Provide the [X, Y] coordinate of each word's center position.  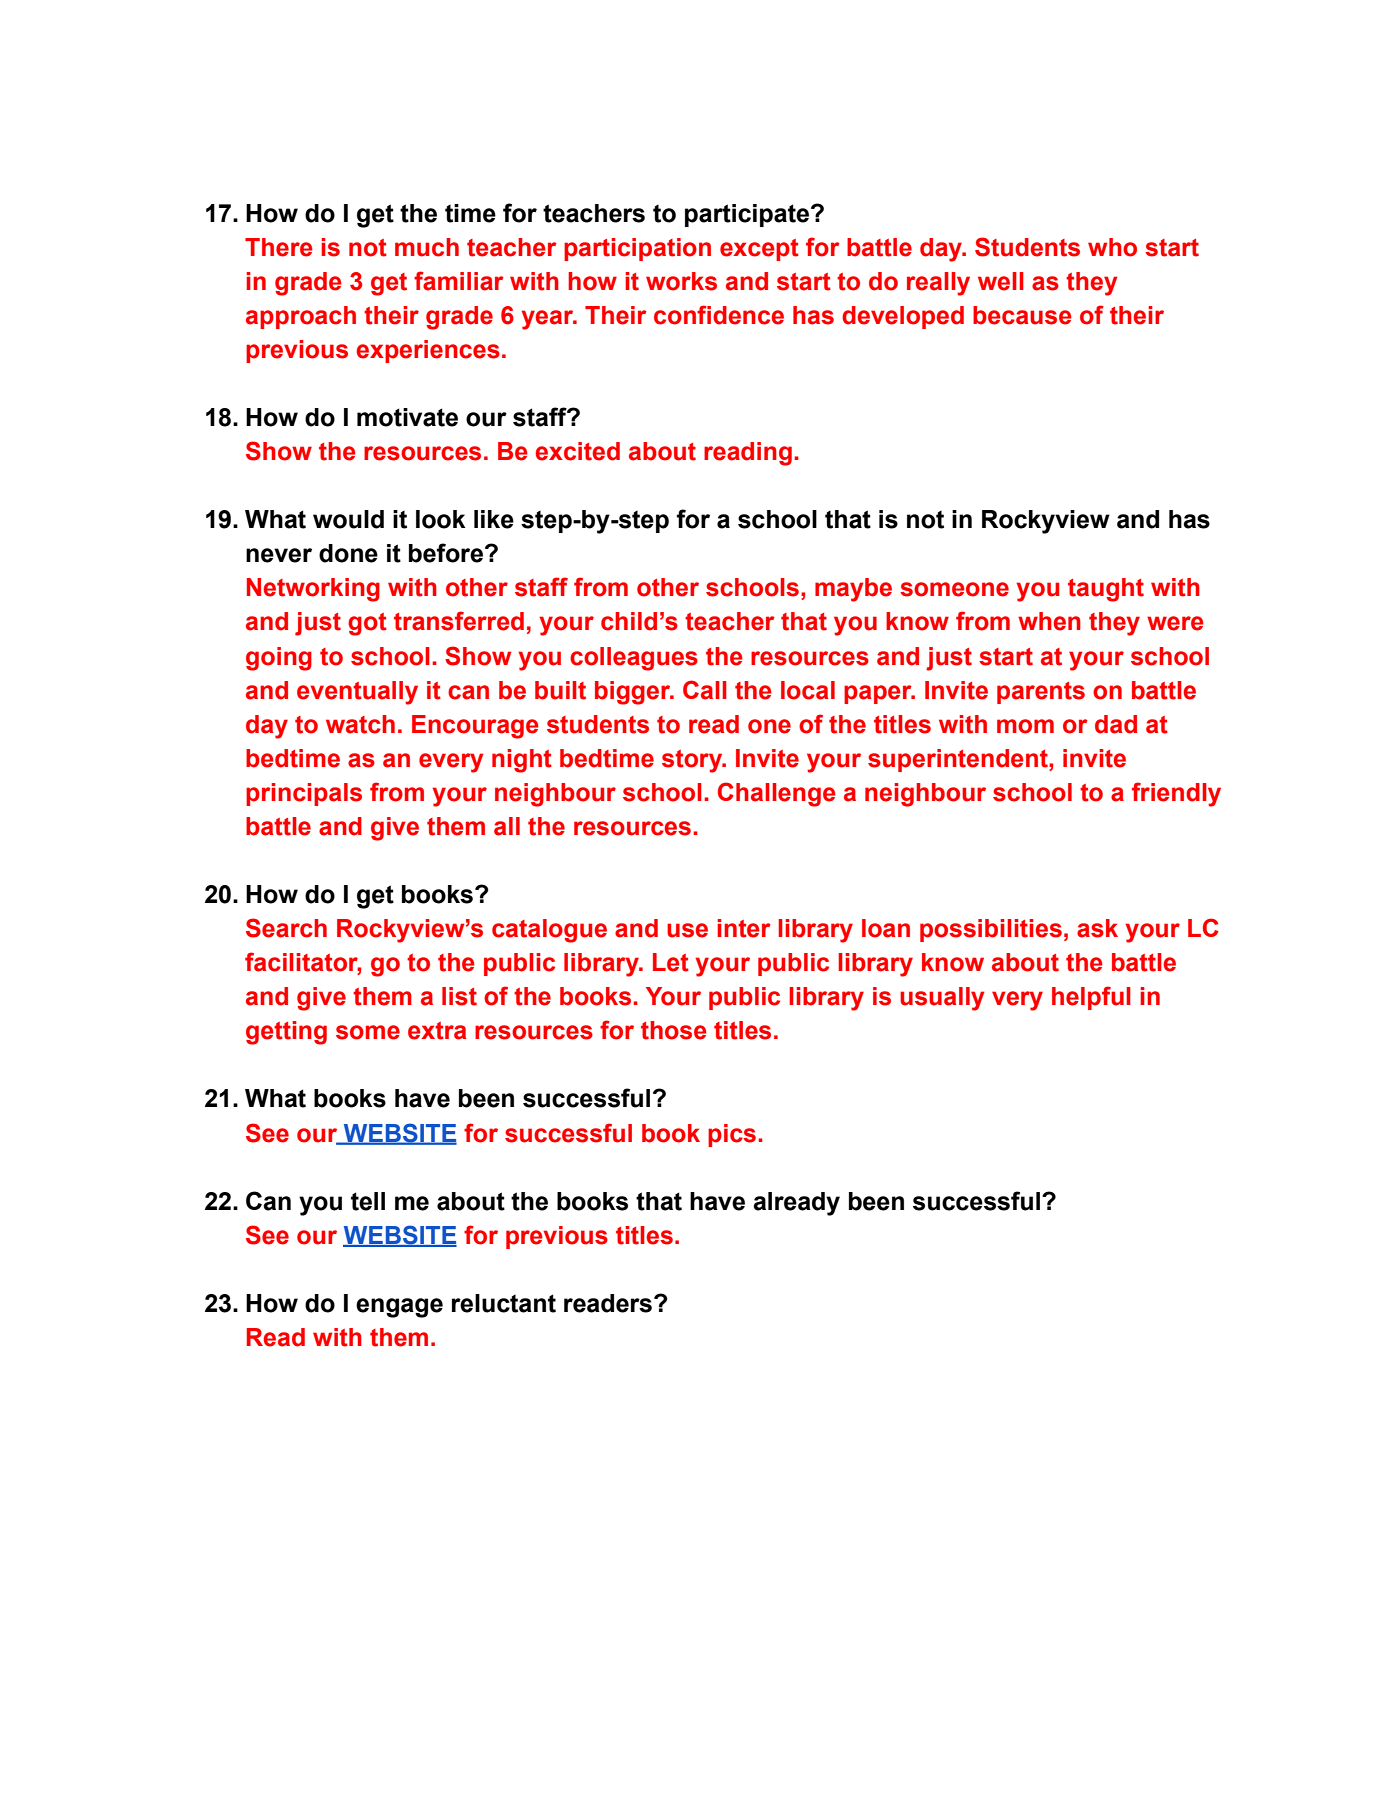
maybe [853, 590]
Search [286, 928]
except [759, 250]
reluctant [504, 1303]
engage [399, 1308]
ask [1097, 928]
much [427, 247]
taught [1106, 590]
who [1112, 247]
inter [744, 928]
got [367, 624]
